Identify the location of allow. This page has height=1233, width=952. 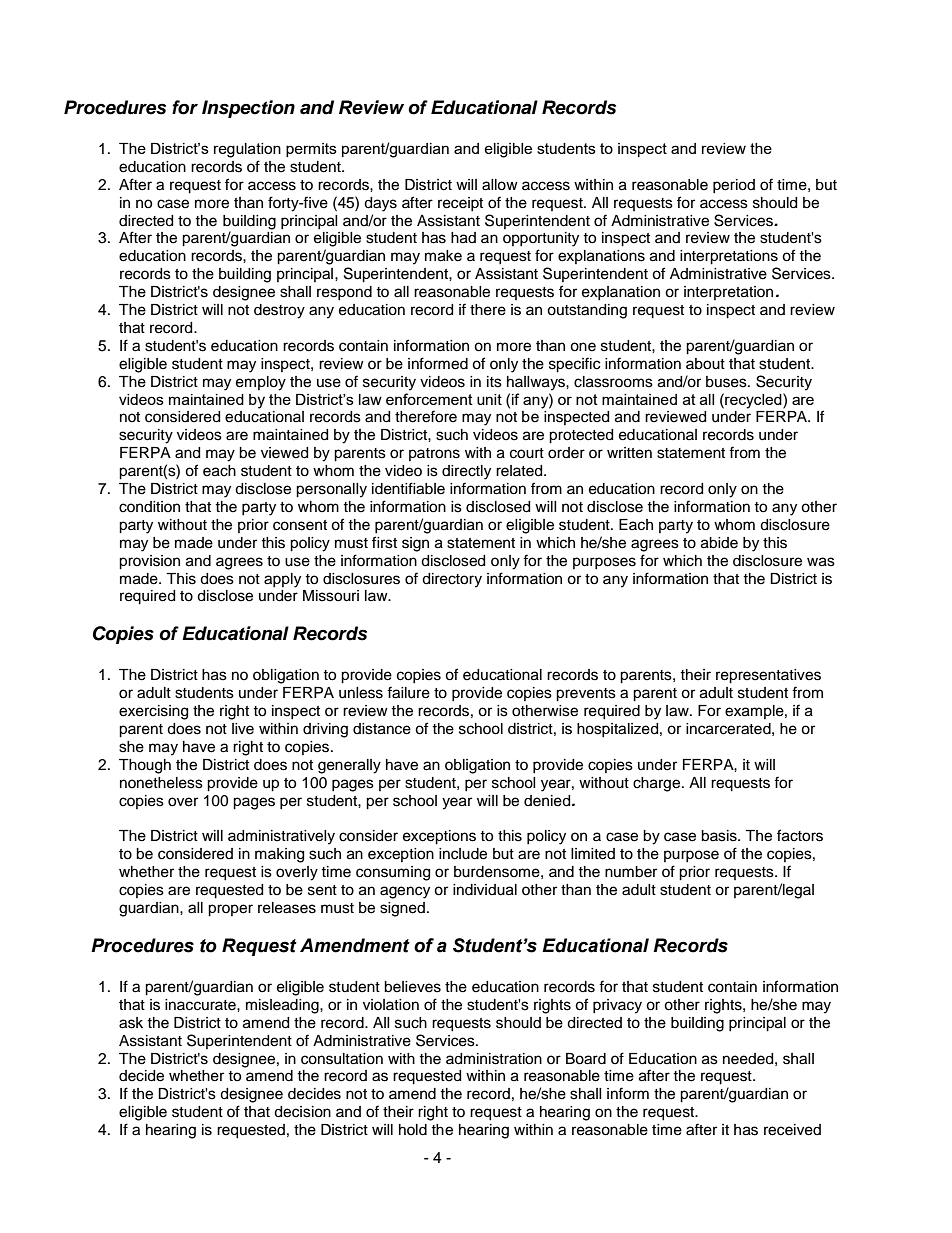
(500, 185).
